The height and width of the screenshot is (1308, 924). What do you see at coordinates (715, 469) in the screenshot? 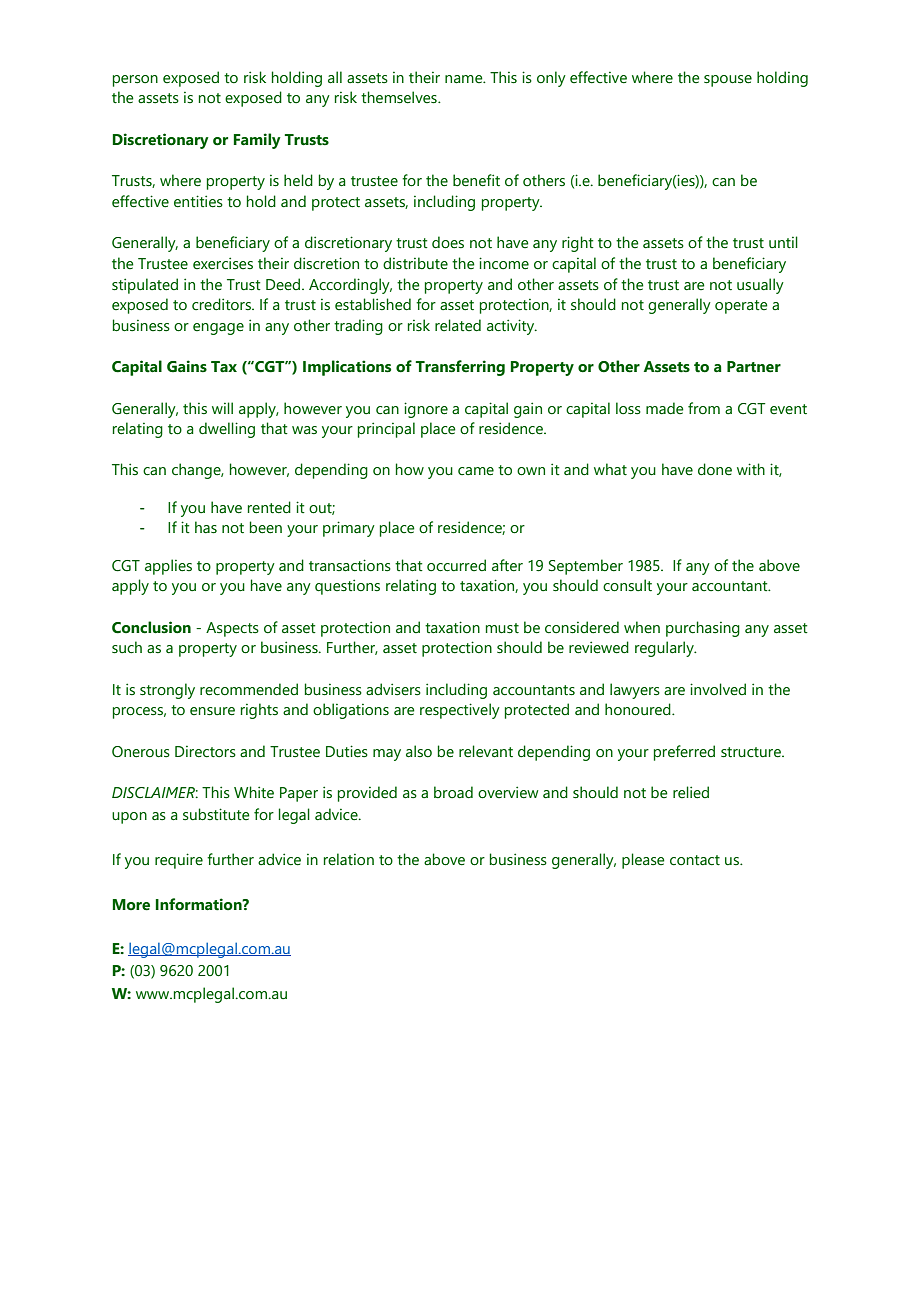
I see `done` at bounding box center [715, 469].
